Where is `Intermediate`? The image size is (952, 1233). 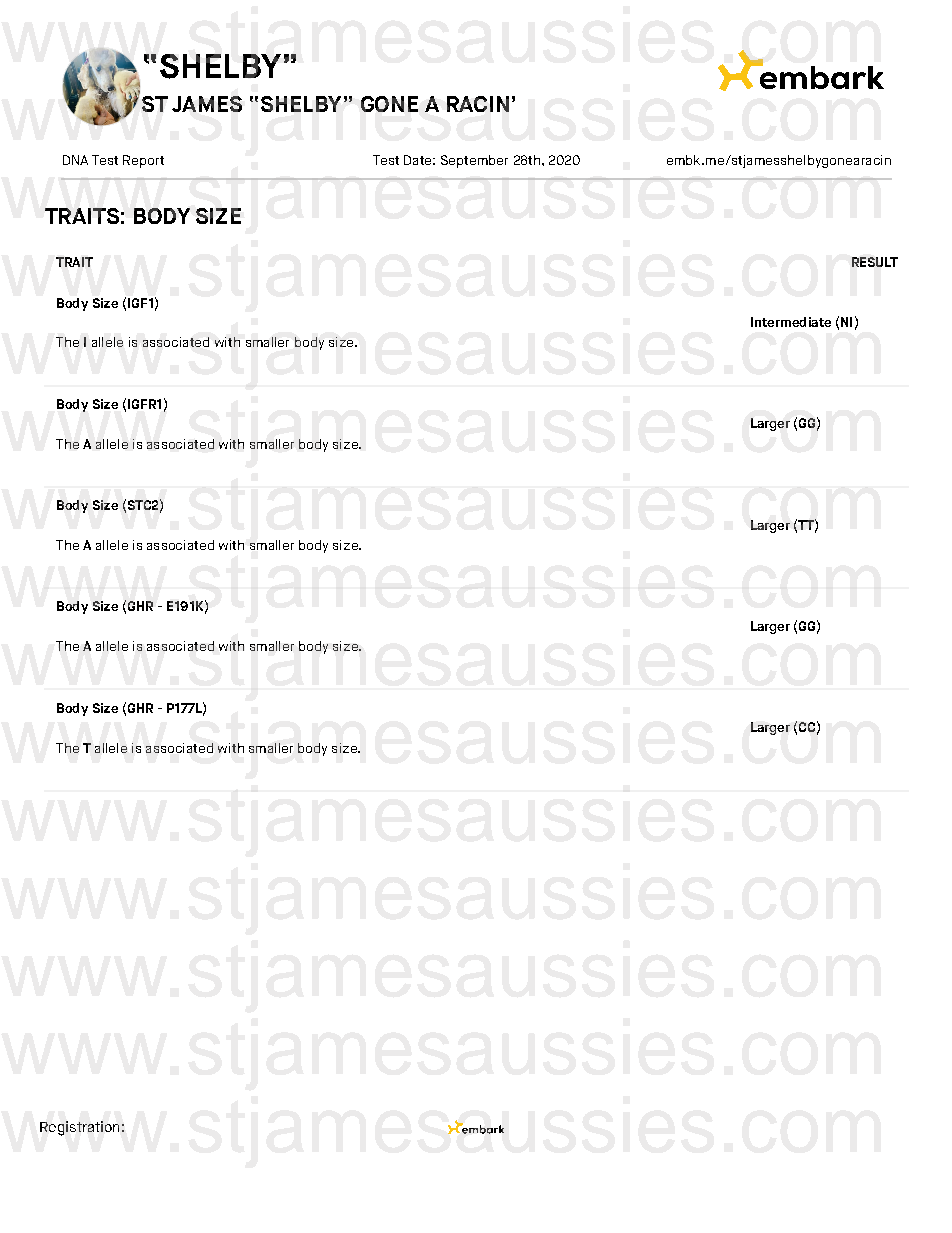 Intermediate is located at coordinates (791, 322).
